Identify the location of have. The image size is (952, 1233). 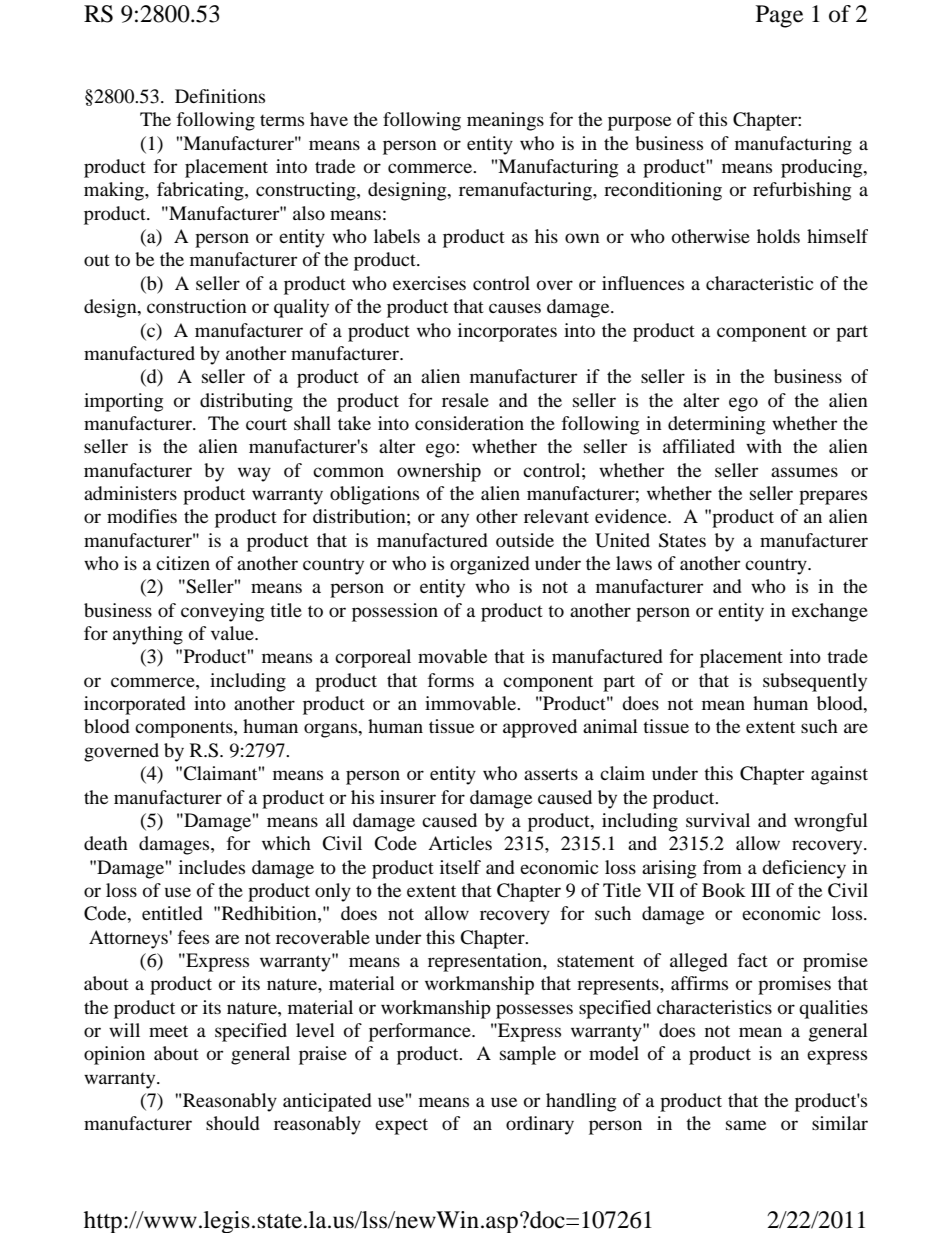
(329, 119).
